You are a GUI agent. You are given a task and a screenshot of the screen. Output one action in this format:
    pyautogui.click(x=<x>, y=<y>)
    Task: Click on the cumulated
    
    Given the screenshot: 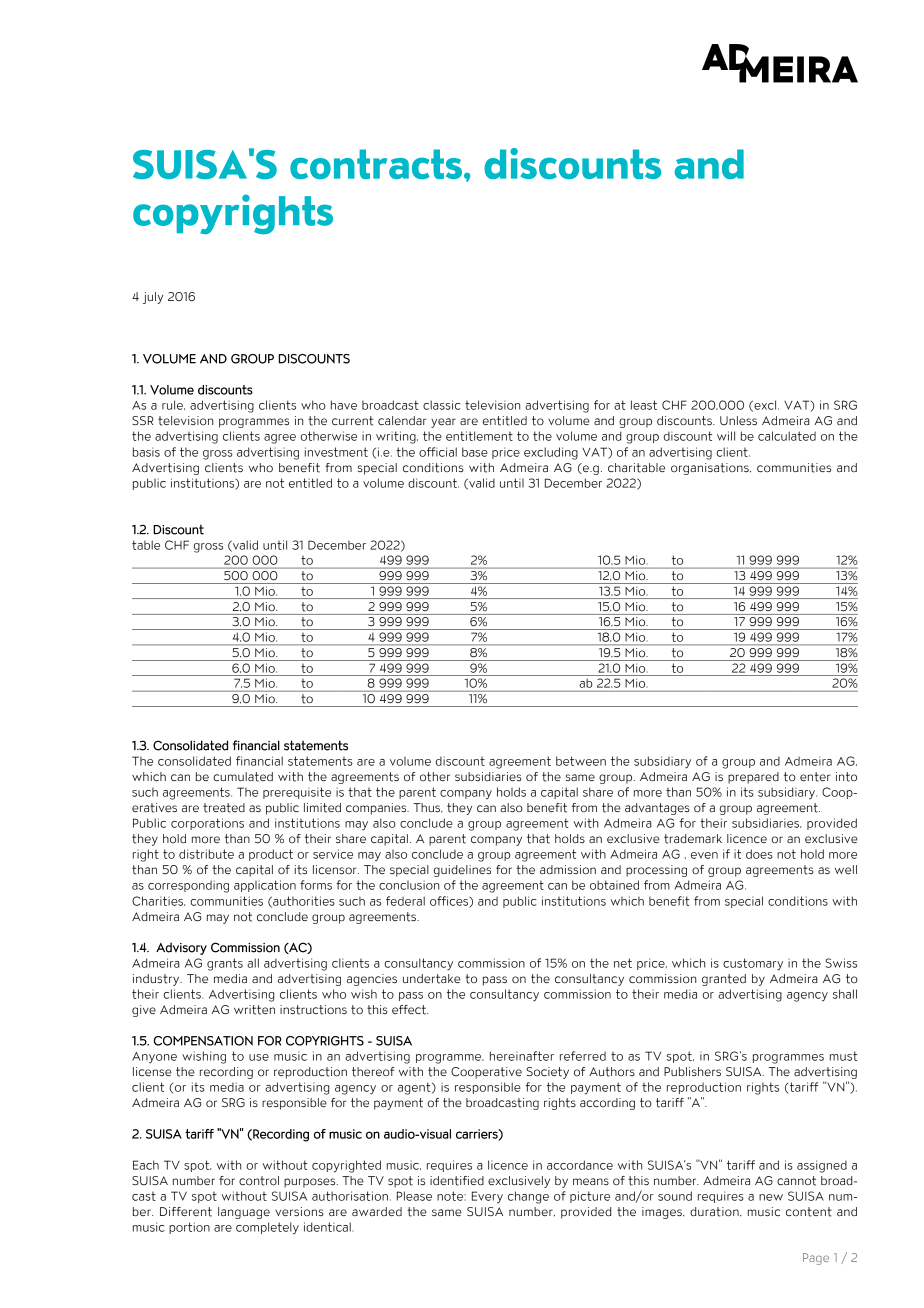 What is the action you would take?
    pyautogui.click(x=243, y=777)
